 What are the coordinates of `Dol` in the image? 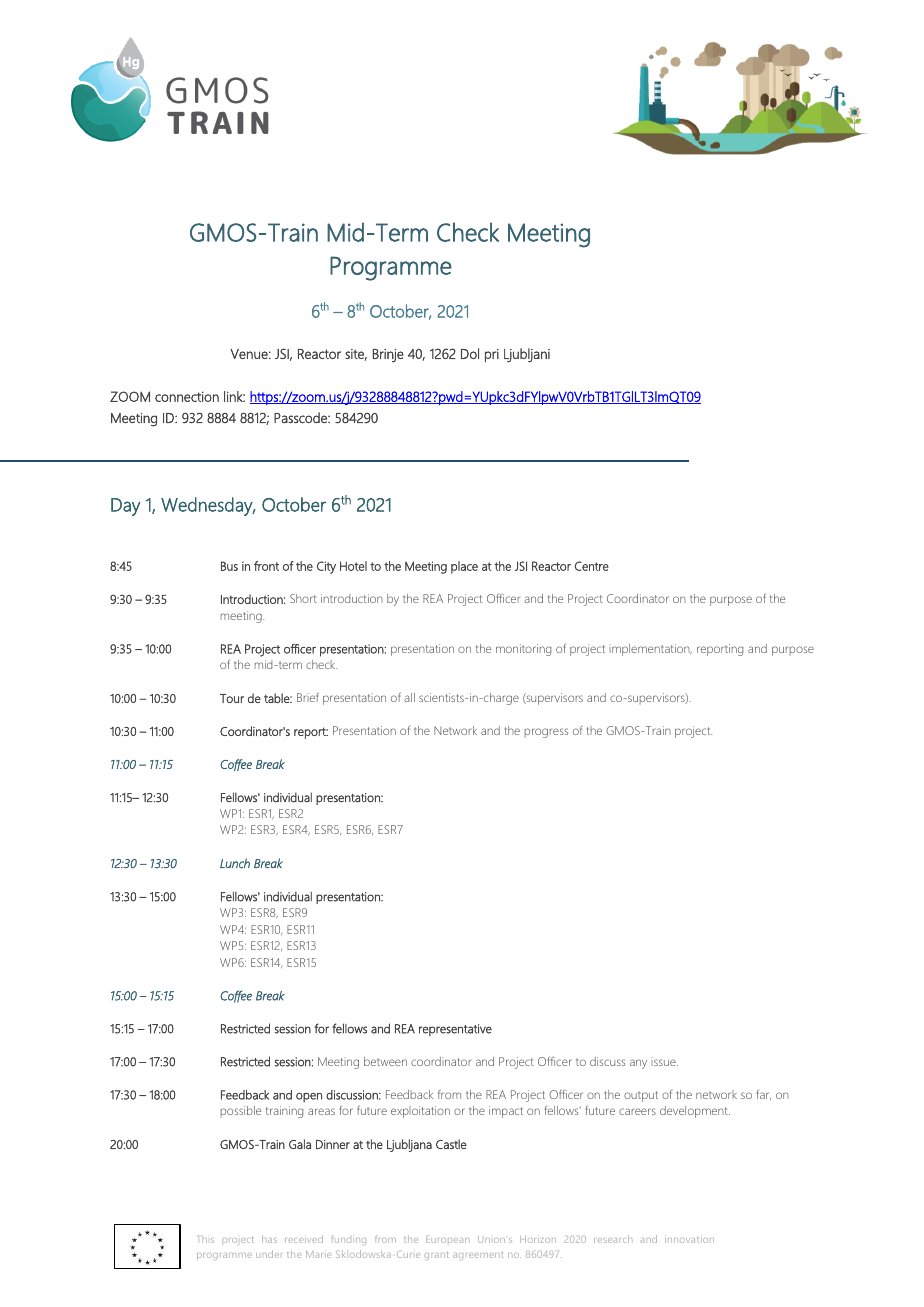 It's located at (470, 353).
